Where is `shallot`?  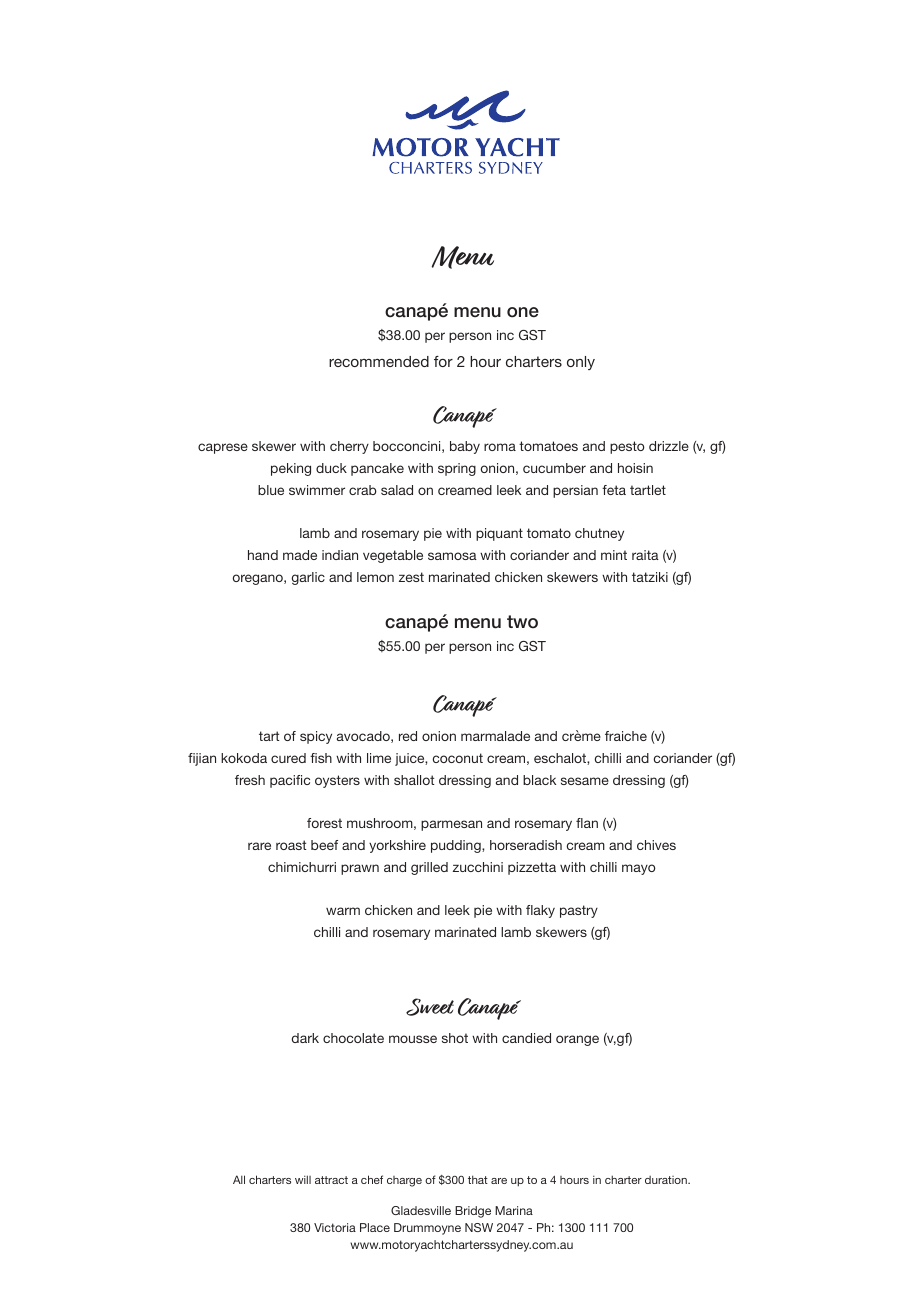
shallot is located at coordinates (414, 780).
